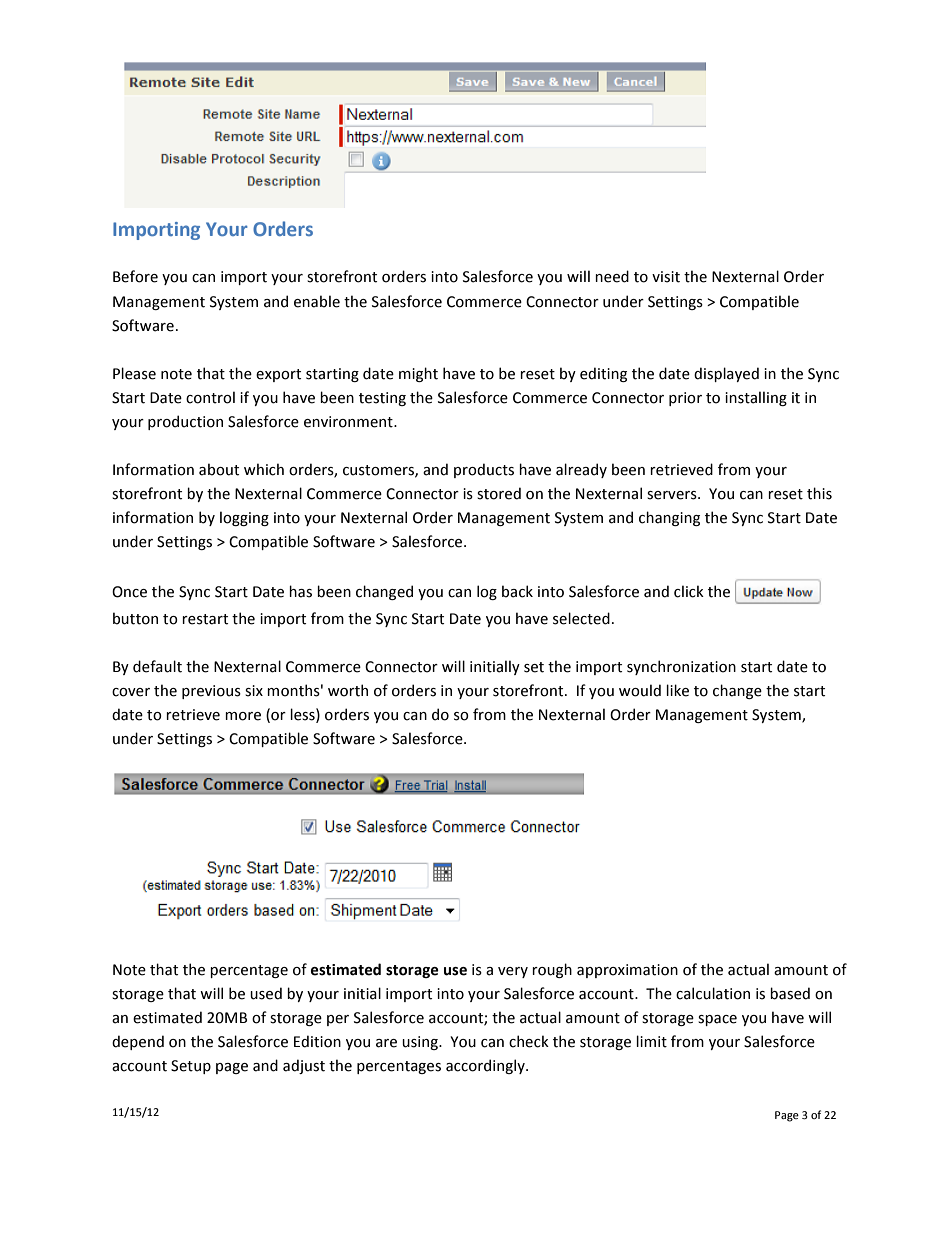  I want to click on Before, so click(135, 276).
